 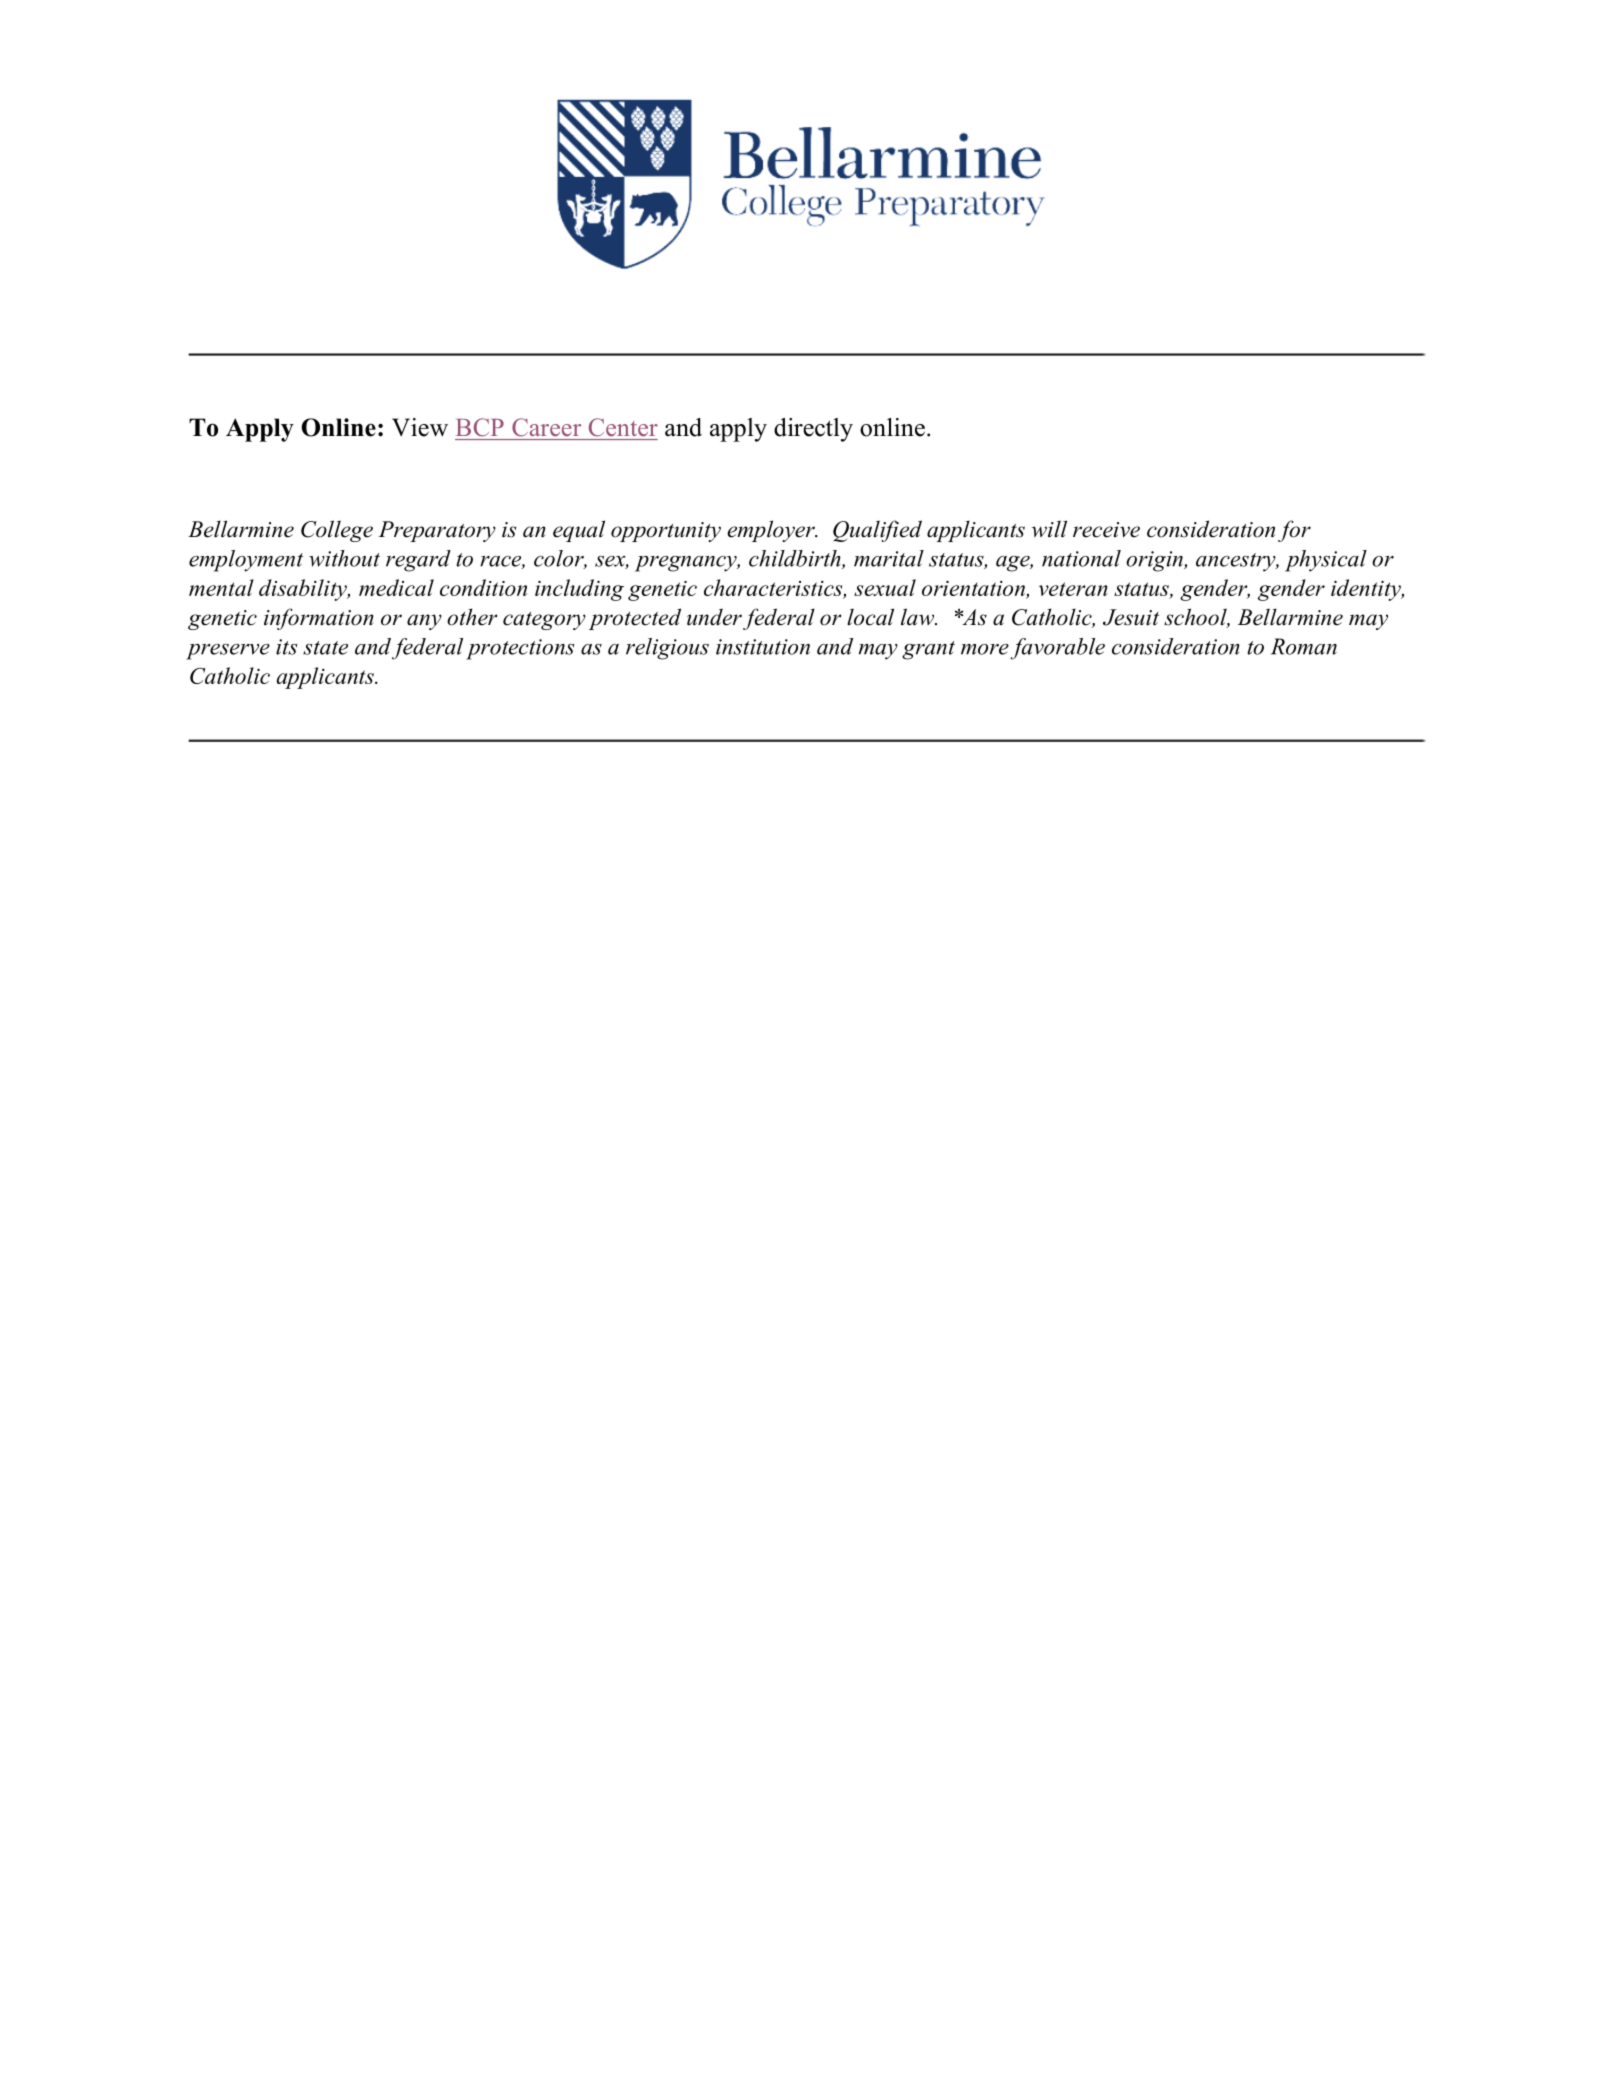 What do you see at coordinates (1106, 530) in the image?
I see `receive` at bounding box center [1106, 530].
